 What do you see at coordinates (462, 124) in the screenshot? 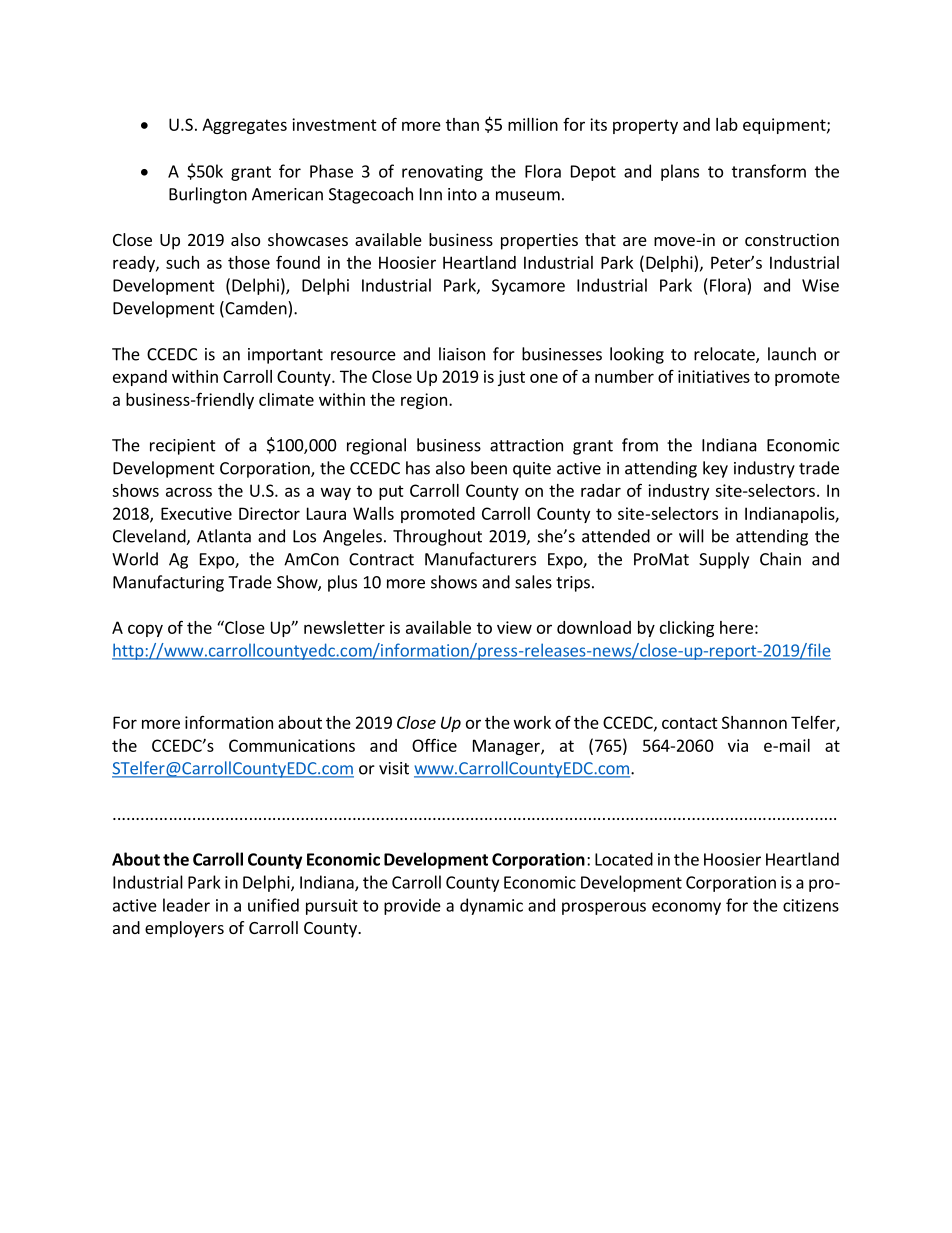
I see `than` at bounding box center [462, 124].
